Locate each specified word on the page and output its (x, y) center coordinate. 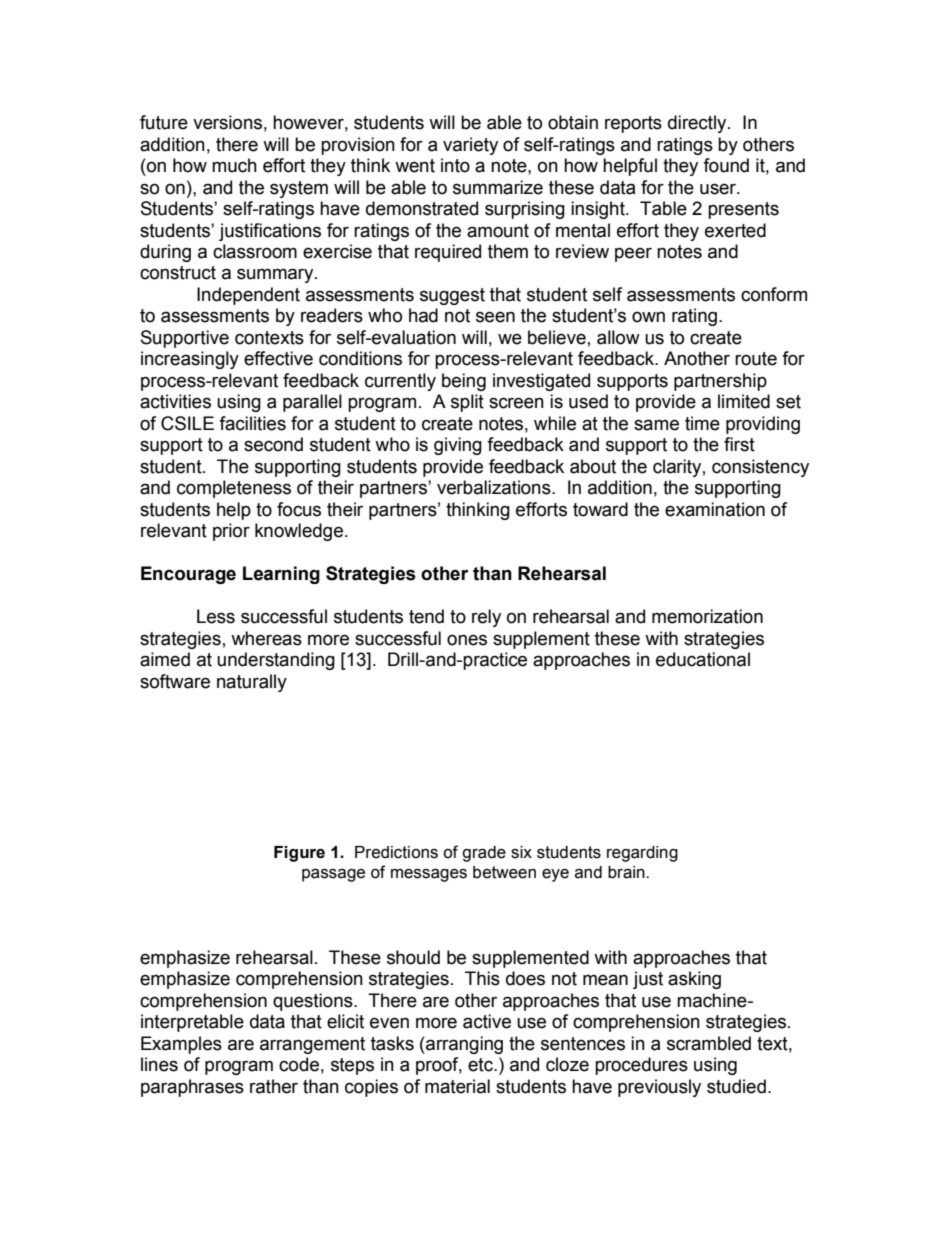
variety (470, 146)
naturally (252, 683)
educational (703, 659)
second (273, 444)
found (726, 165)
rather (274, 1086)
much (234, 165)
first (739, 444)
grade (484, 854)
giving (458, 446)
